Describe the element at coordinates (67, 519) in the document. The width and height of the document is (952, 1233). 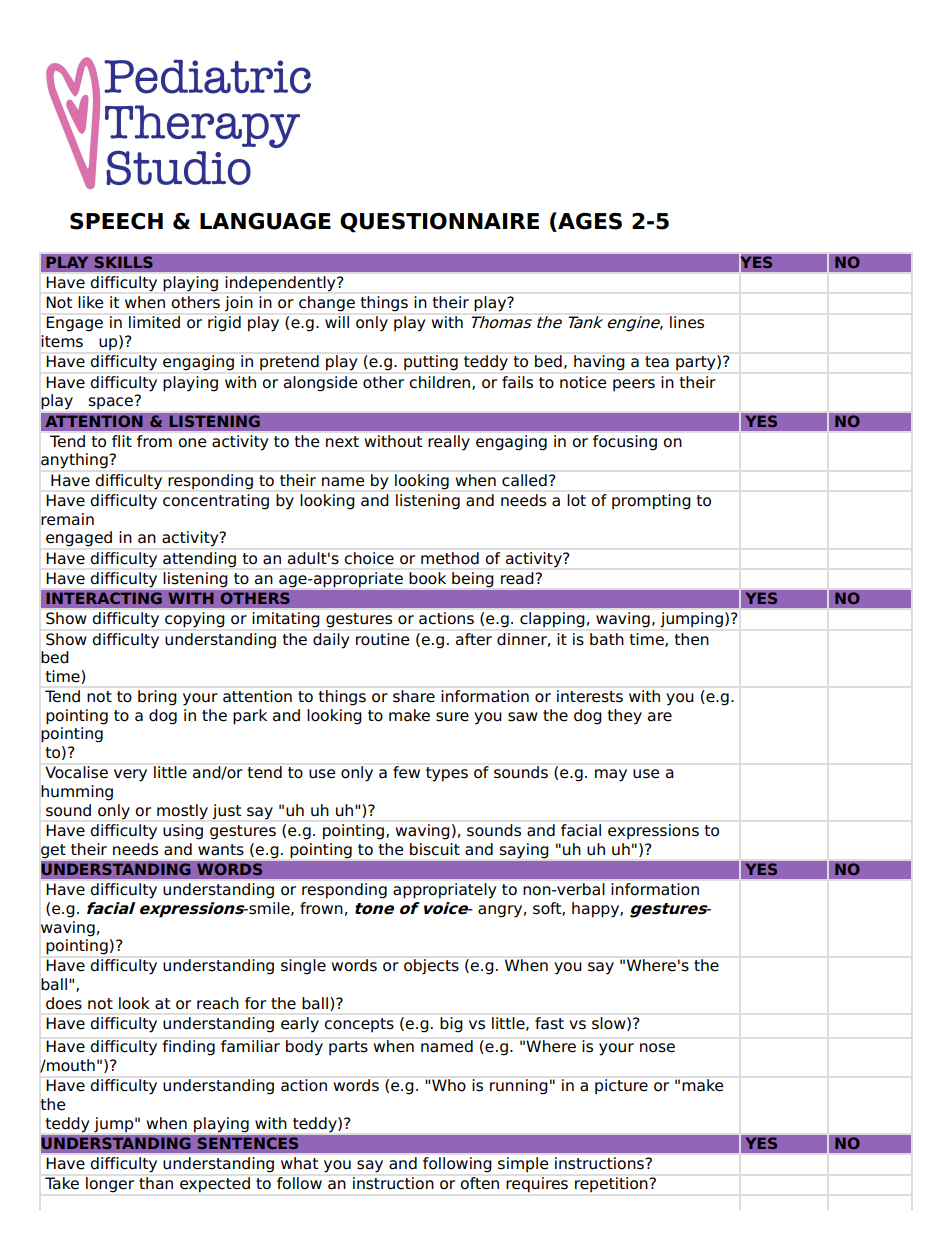
I see `remain` at that location.
